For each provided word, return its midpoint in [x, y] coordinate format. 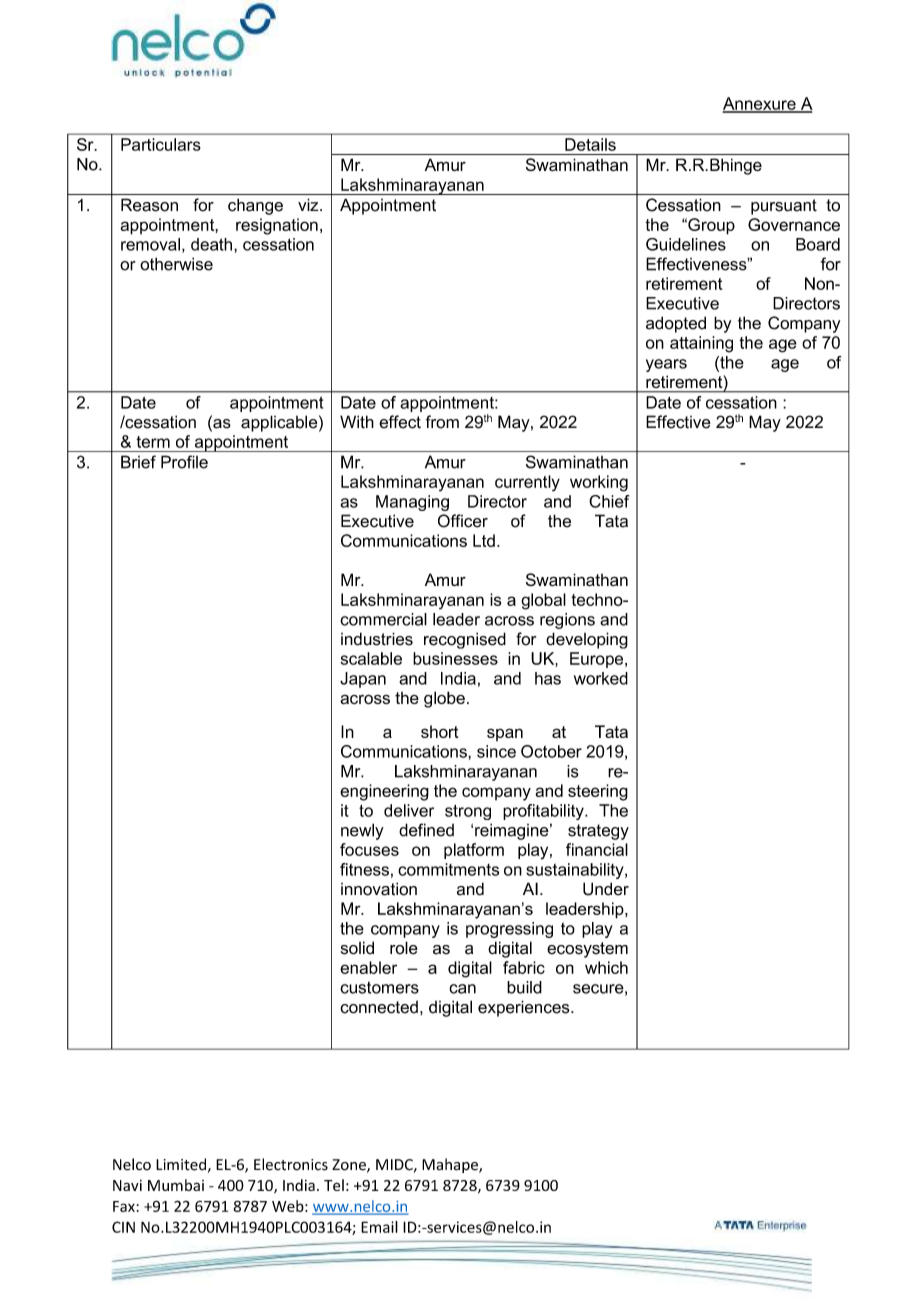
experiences [525, 1008]
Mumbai [176, 1185]
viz [309, 204]
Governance [794, 224]
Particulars [161, 144]
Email [379, 1227]
